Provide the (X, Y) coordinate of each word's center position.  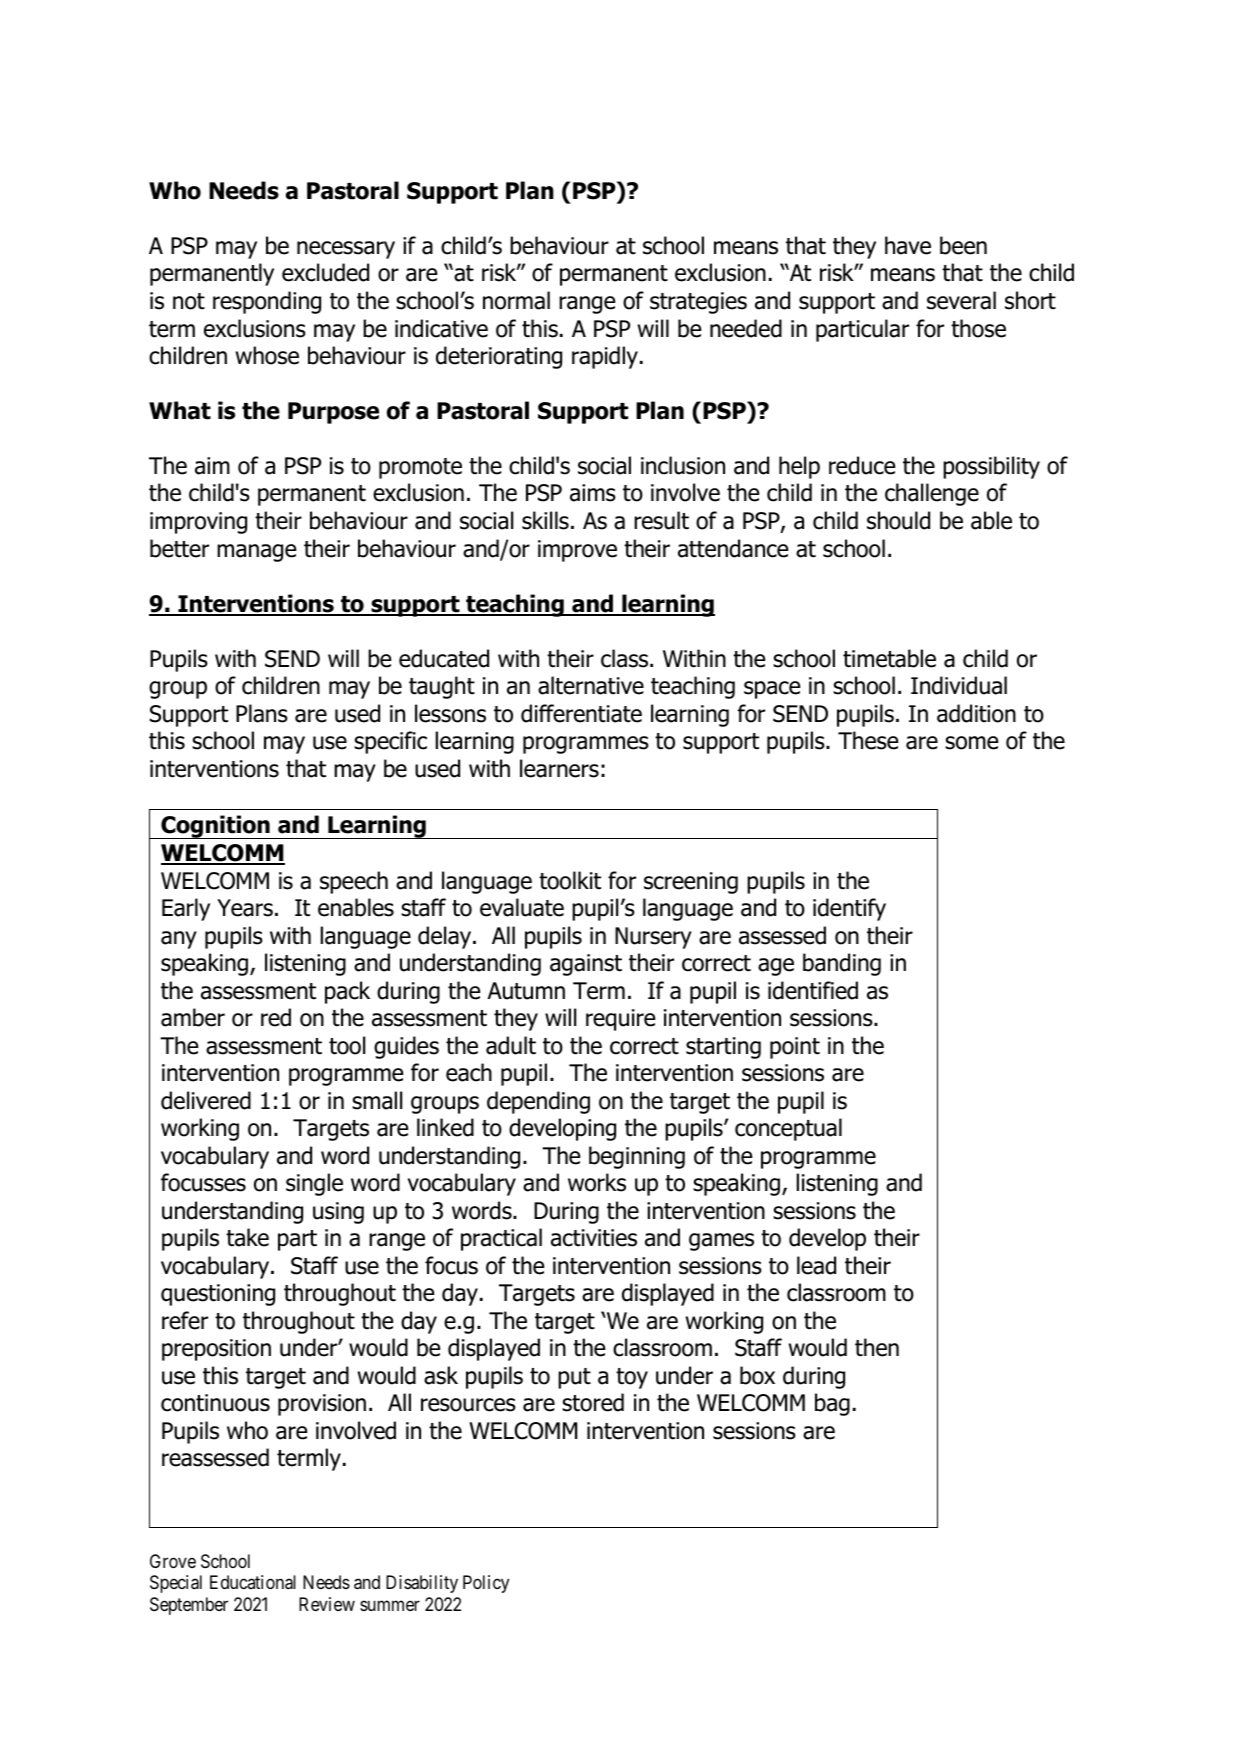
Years (245, 908)
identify (849, 909)
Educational (253, 1582)
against (586, 965)
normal (516, 300)
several (961, 300)
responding (267, 302)
